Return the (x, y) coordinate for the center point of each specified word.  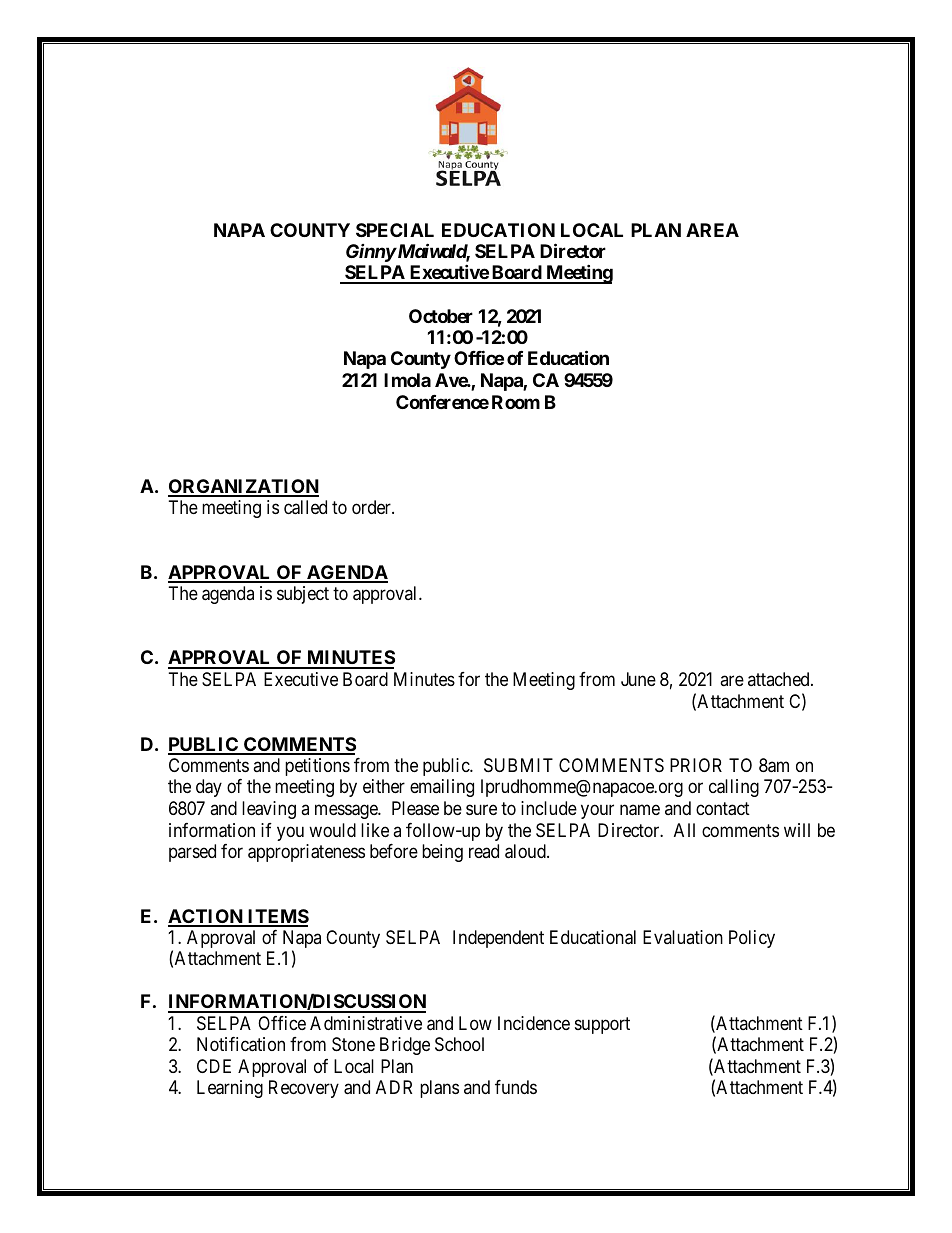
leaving (269, 810)
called (305, 507)
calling (734, 788)
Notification (241, 1044)
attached (780, 679)
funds (516, 1087)
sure (481, 810)
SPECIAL (395, 230)
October (441, 316)
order (372, 507)
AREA (712, 230)
